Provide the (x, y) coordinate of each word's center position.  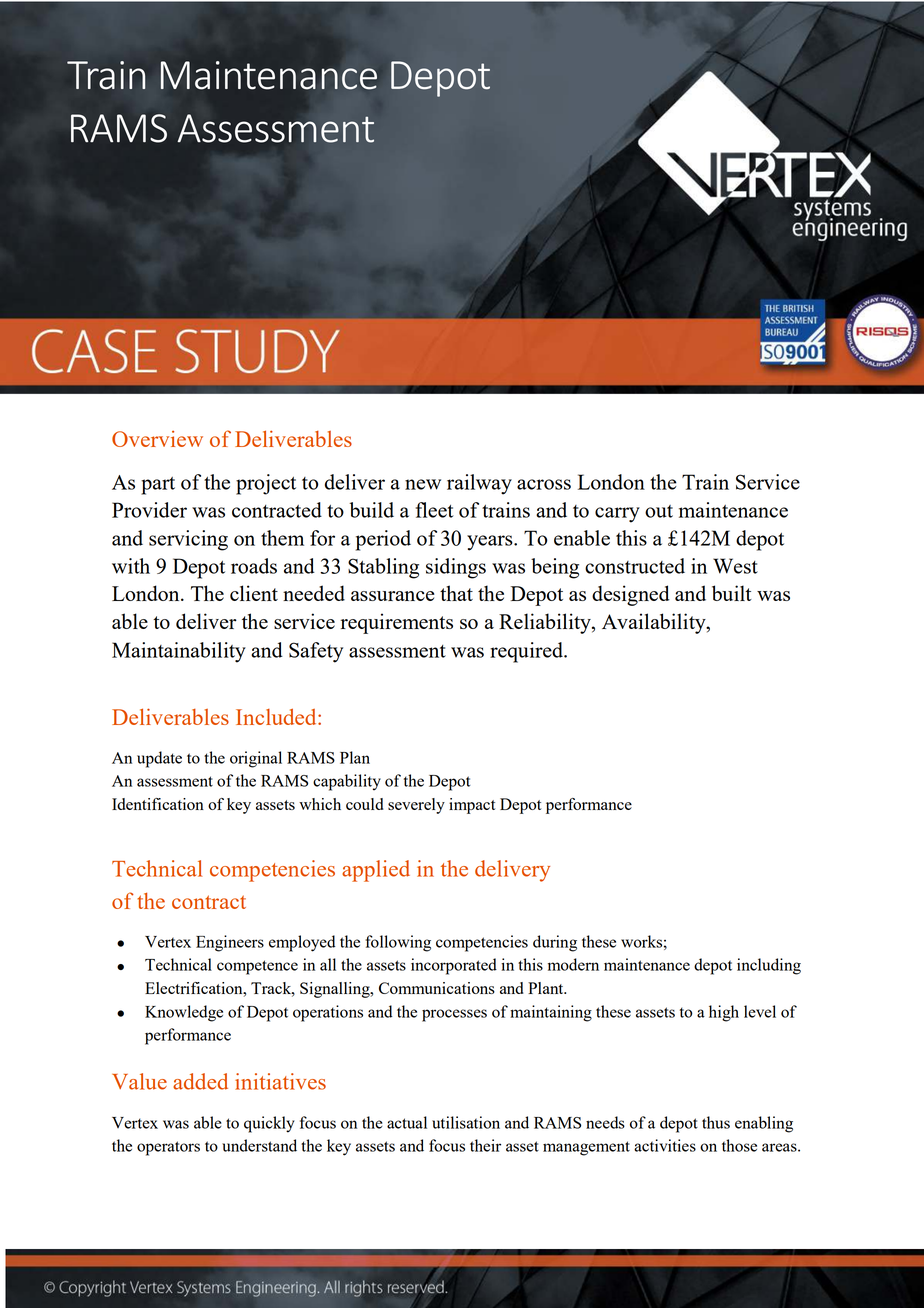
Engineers (230, 943)
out (659, 511)
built (732, 593)
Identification (158, 804)
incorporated (454, 966)
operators (168, 1148)
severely (416, 806)
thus (716, 1122)
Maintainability (179, 652)
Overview (157, 439)
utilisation (466, 1122)
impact (472, 806)
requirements (397, 623)
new (423, 484)
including (769, 966)
